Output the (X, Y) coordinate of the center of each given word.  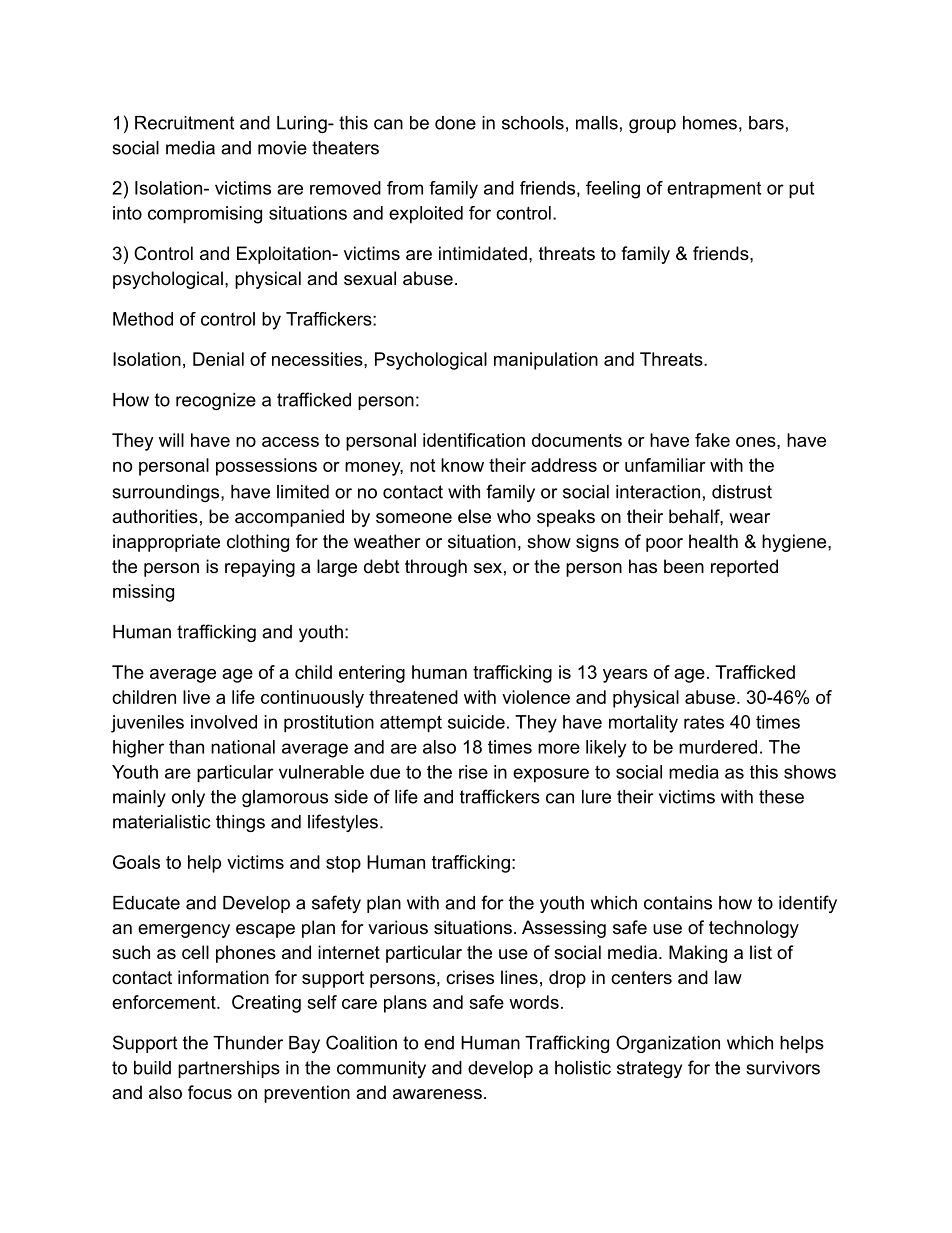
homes (710, 123)
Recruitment (184, 123)
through (436, 568)
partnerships (229, 1069)
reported (744, 568)
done (455, 123)
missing (143, 593)
